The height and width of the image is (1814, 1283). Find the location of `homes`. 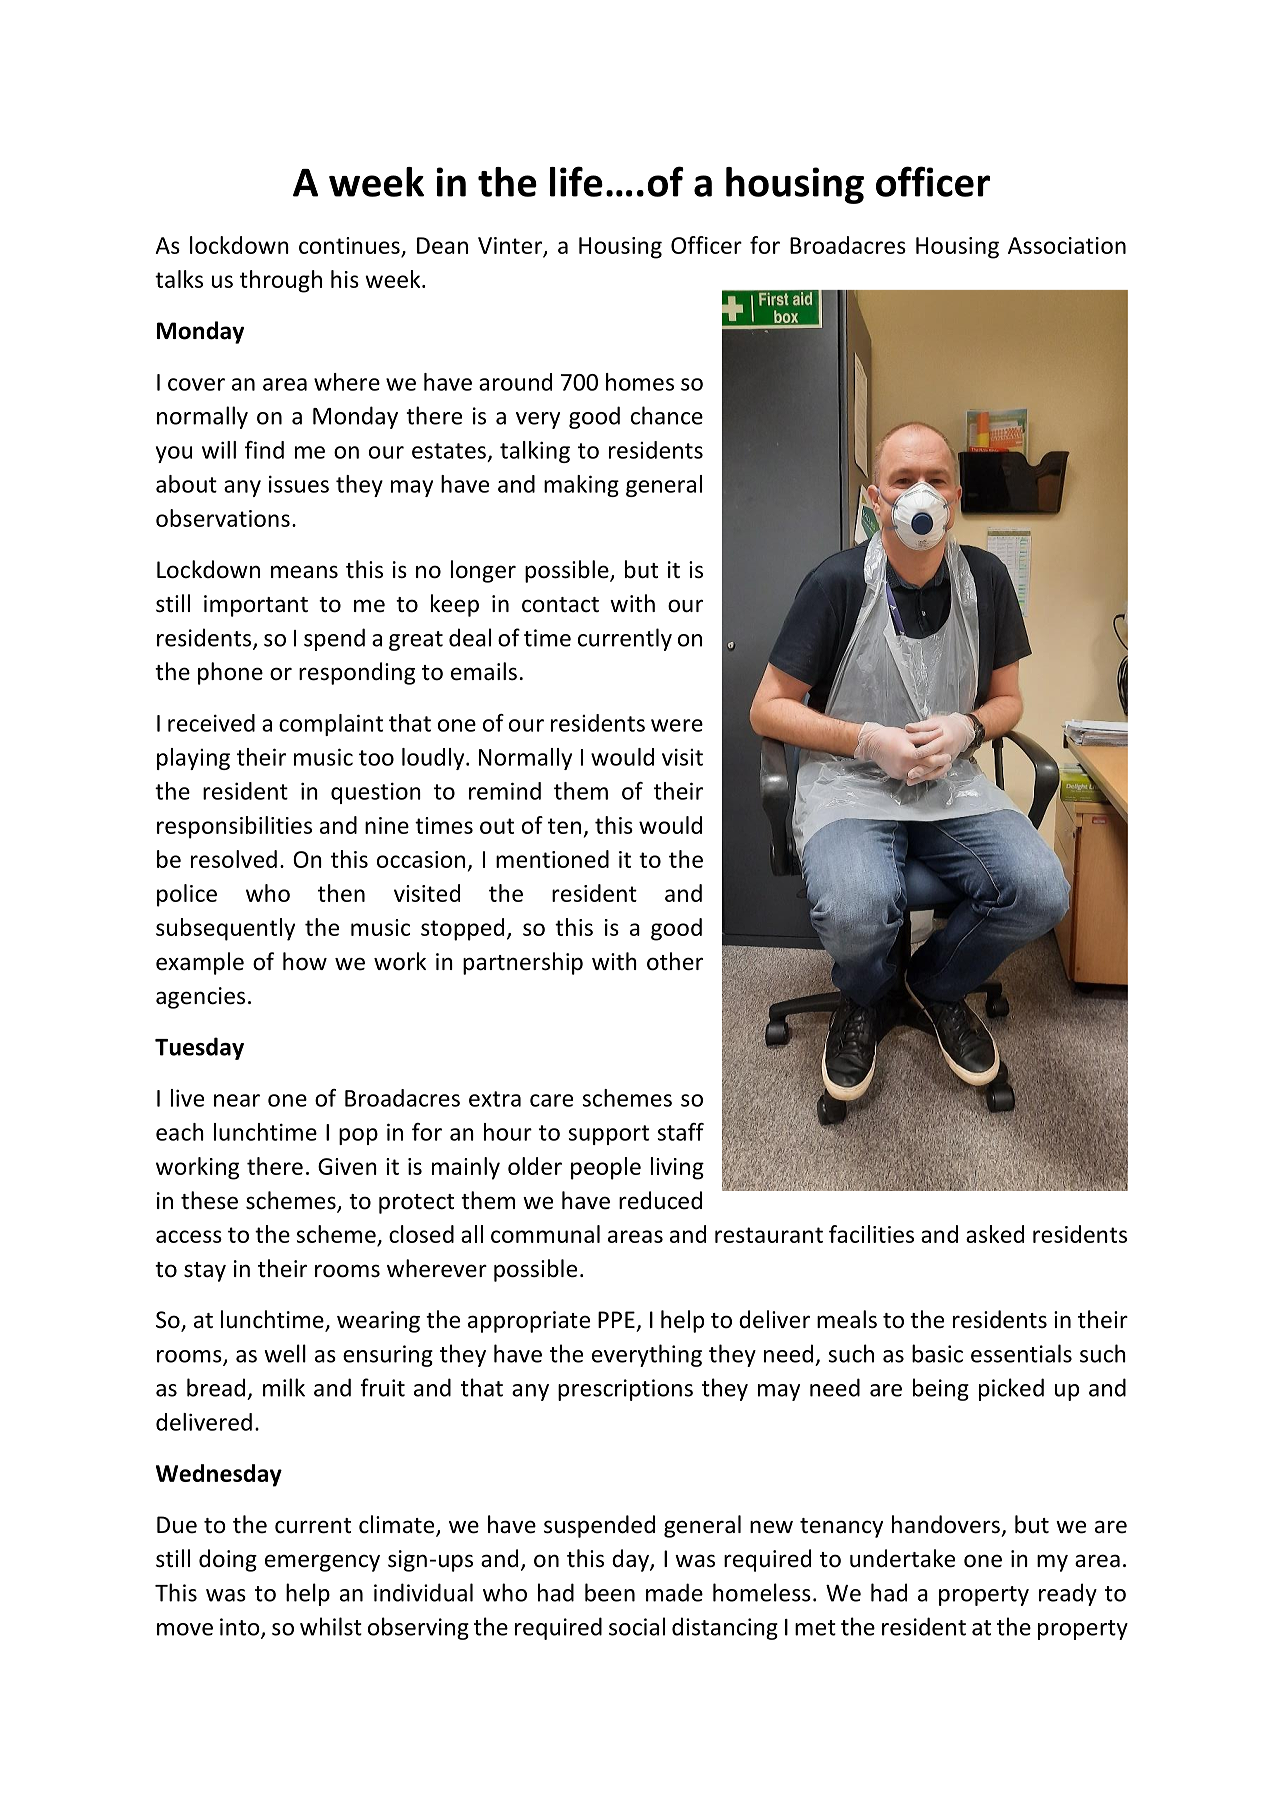

homes is located at coordinates (640, 382).
